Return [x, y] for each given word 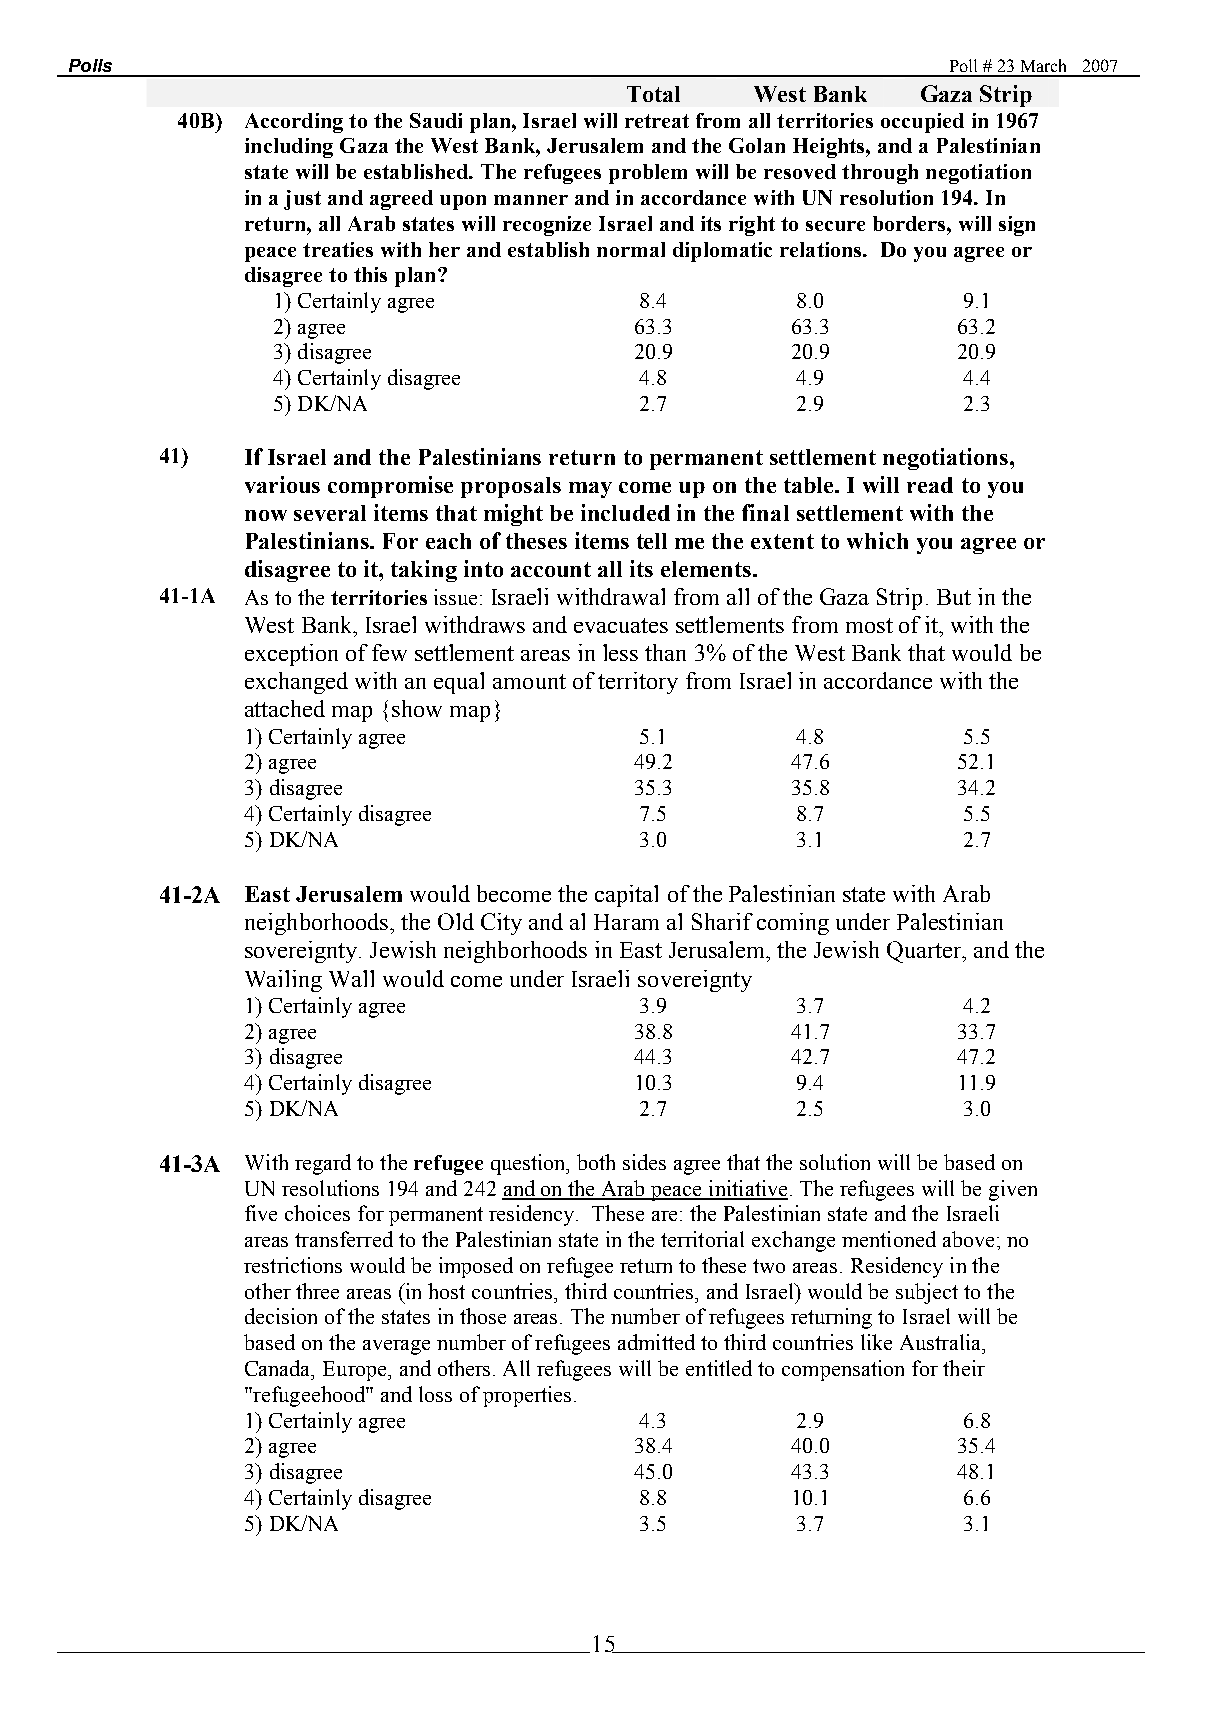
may [590, 490]
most [869, 625]
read [930, 485]
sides [644, 1162]
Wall [351, 978]
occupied [922, 123]
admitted [656, 1342]
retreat [657, 121]
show [417, 708]
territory [638, 683]
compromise [390, 487]
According [294, 123]
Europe [356, 1371]
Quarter [925, 952]
